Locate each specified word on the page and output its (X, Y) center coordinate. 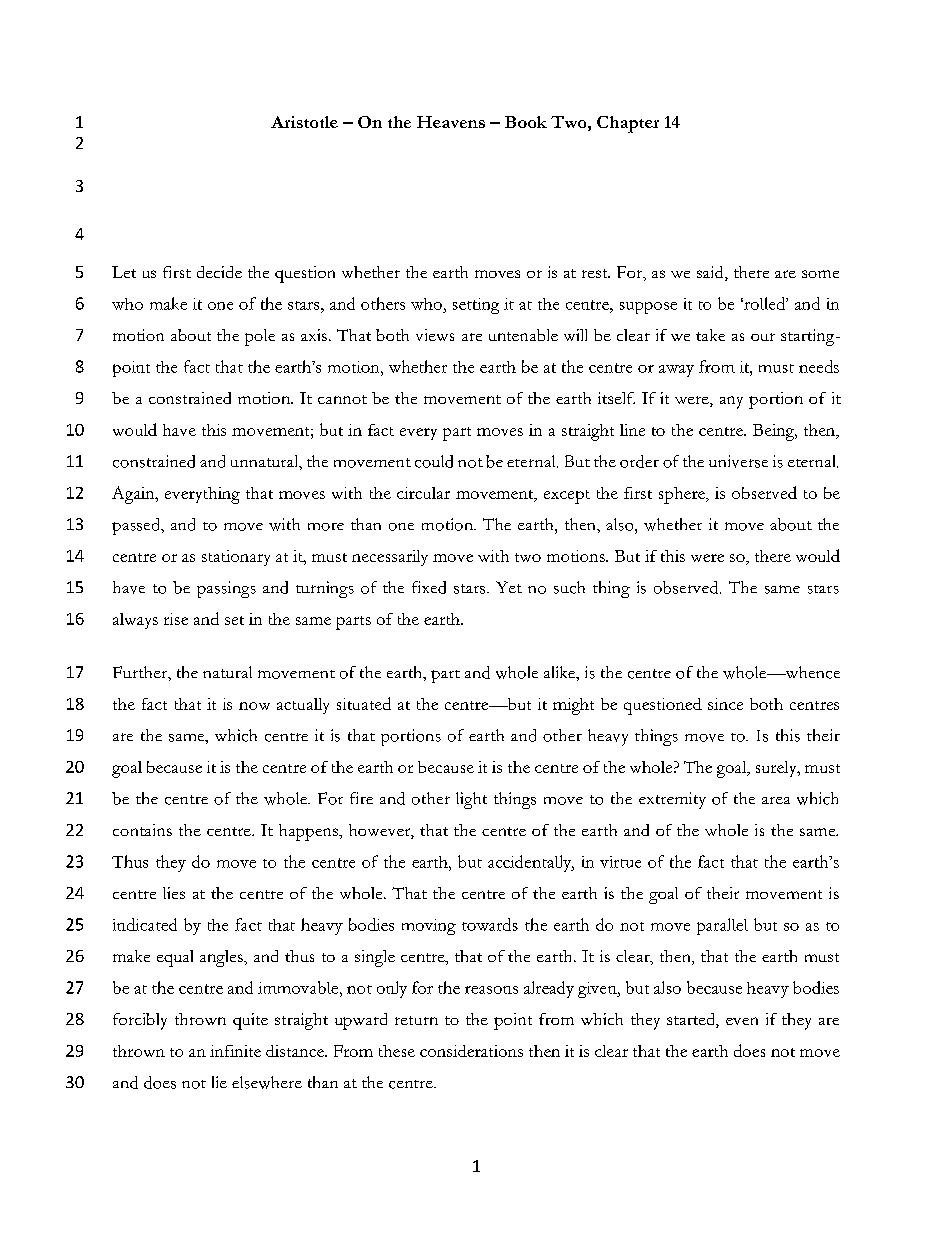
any (731, 402)
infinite (235, 1051)
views (435, 335)
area (776, 800)
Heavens (451, 122)
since (725, 704)
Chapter (628, 124)
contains (142, 830)
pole (260, 337)
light (471, 800)
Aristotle (304, 122)
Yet (509, 587)
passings (226, 589)
